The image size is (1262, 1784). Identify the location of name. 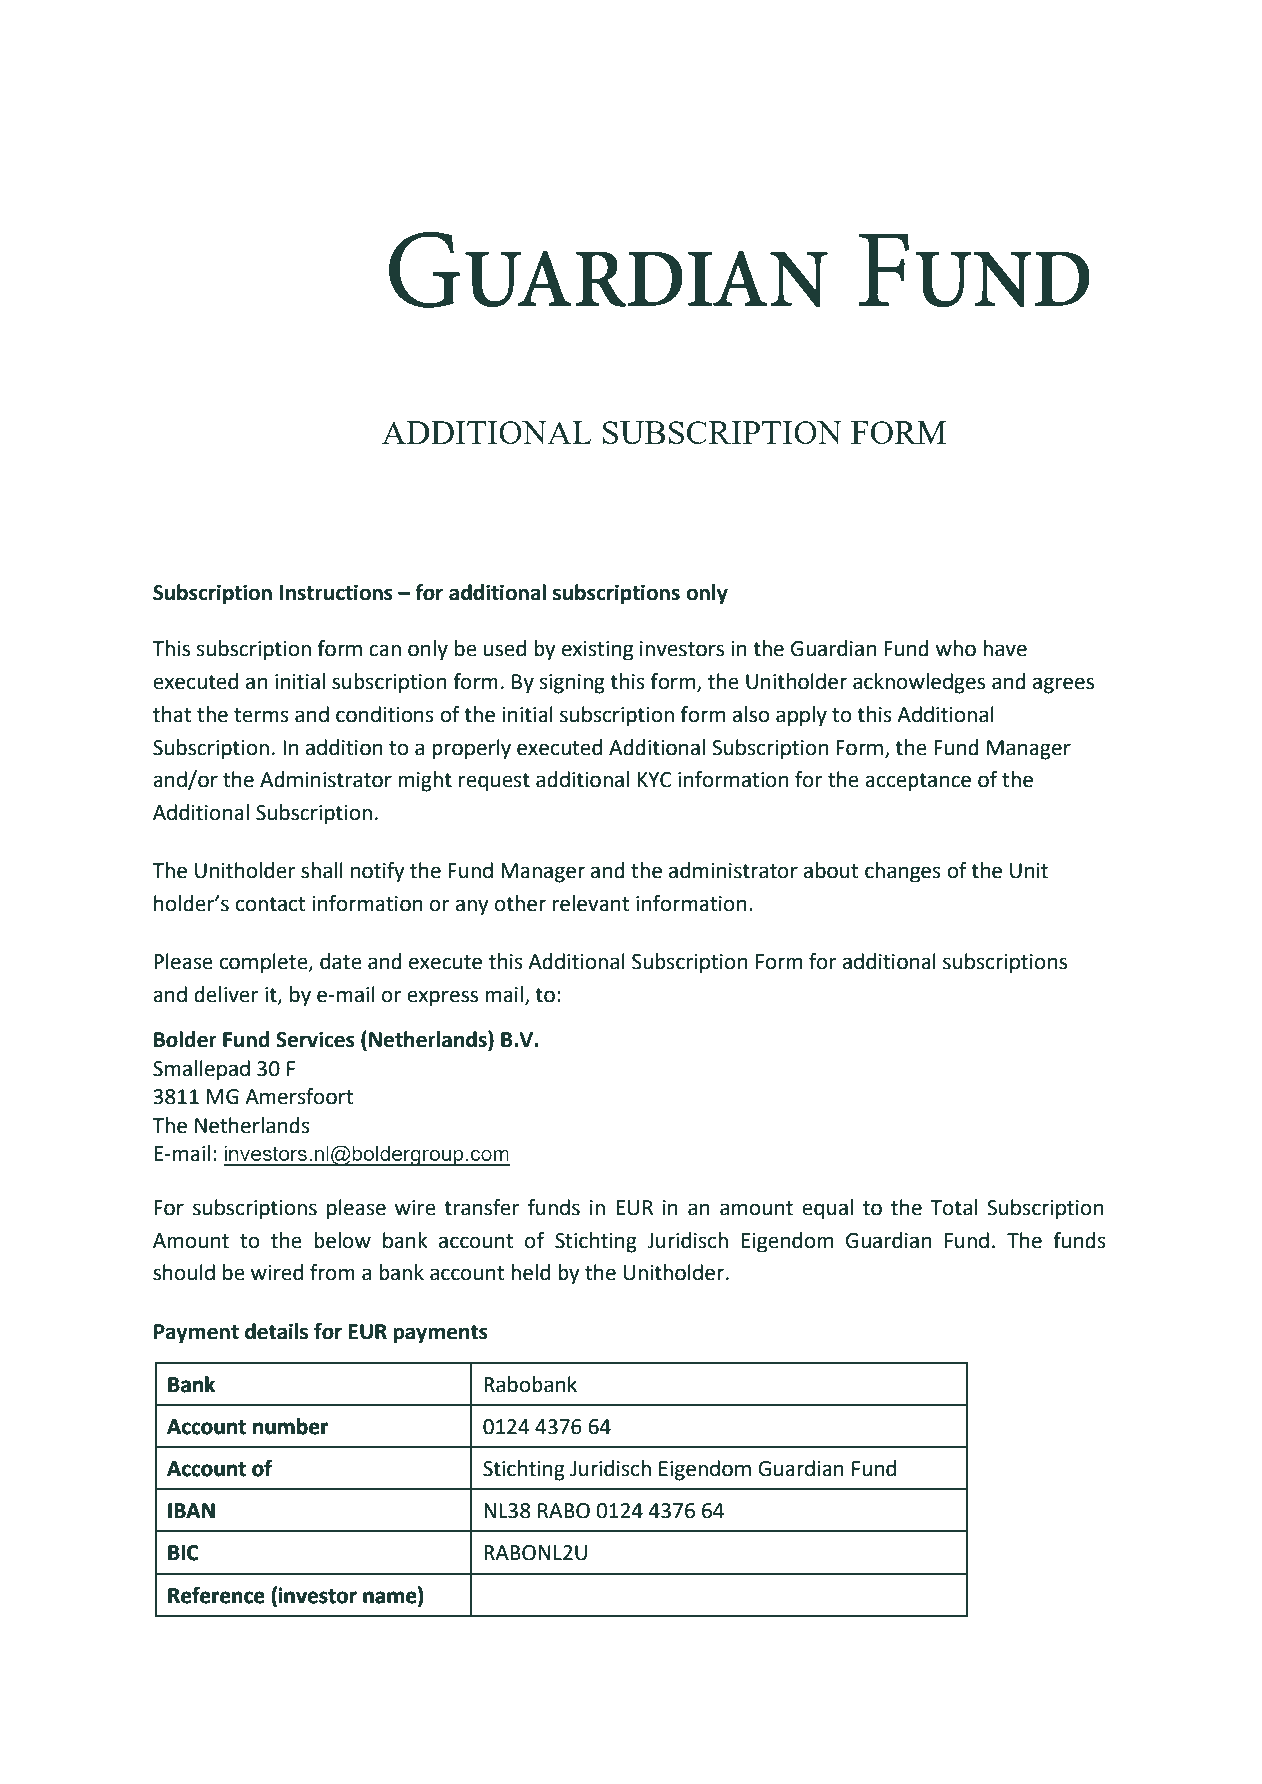
(391, 1598).
